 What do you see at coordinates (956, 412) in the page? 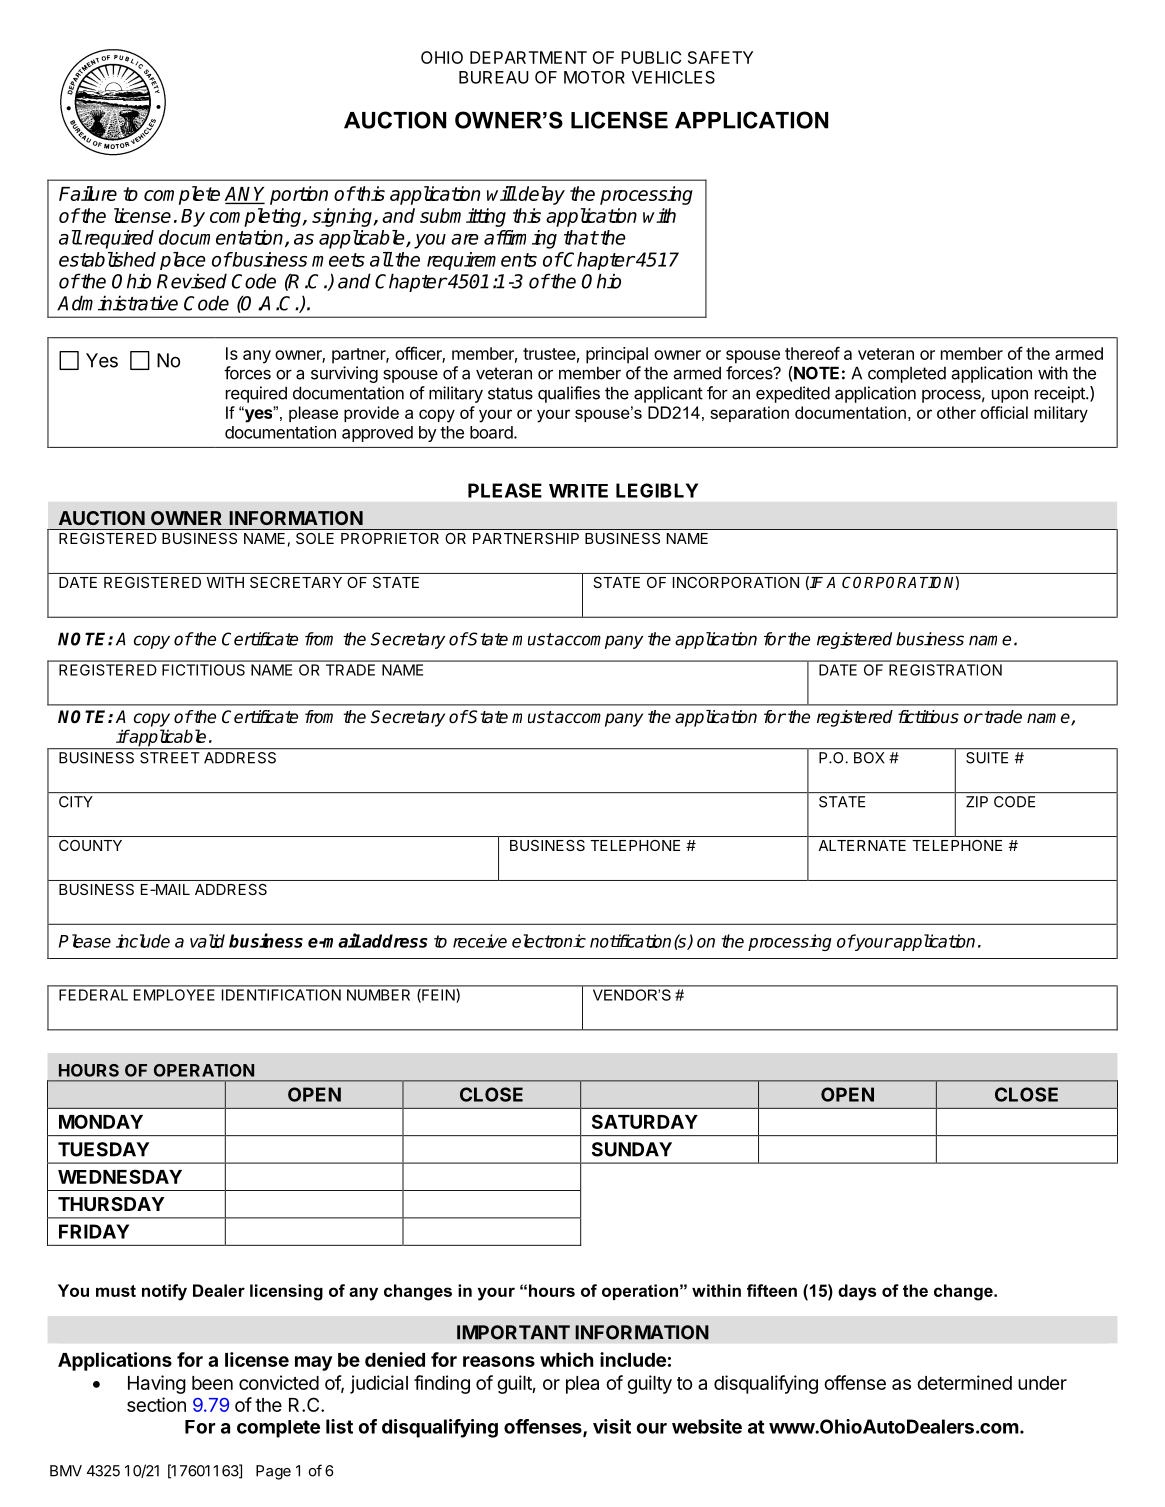
I see `other` at bounding box center [956, 412].
